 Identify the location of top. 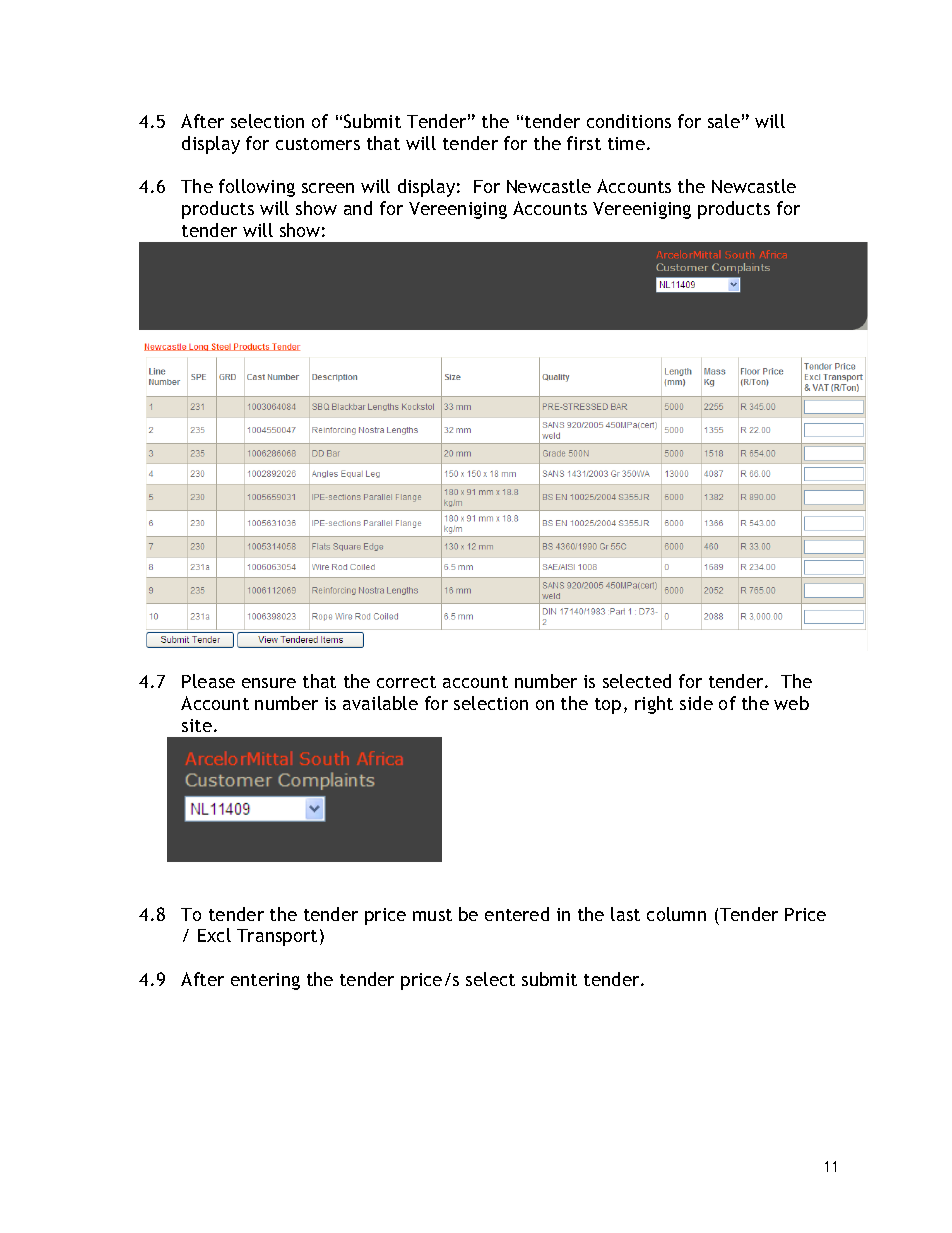
(608, 706).
